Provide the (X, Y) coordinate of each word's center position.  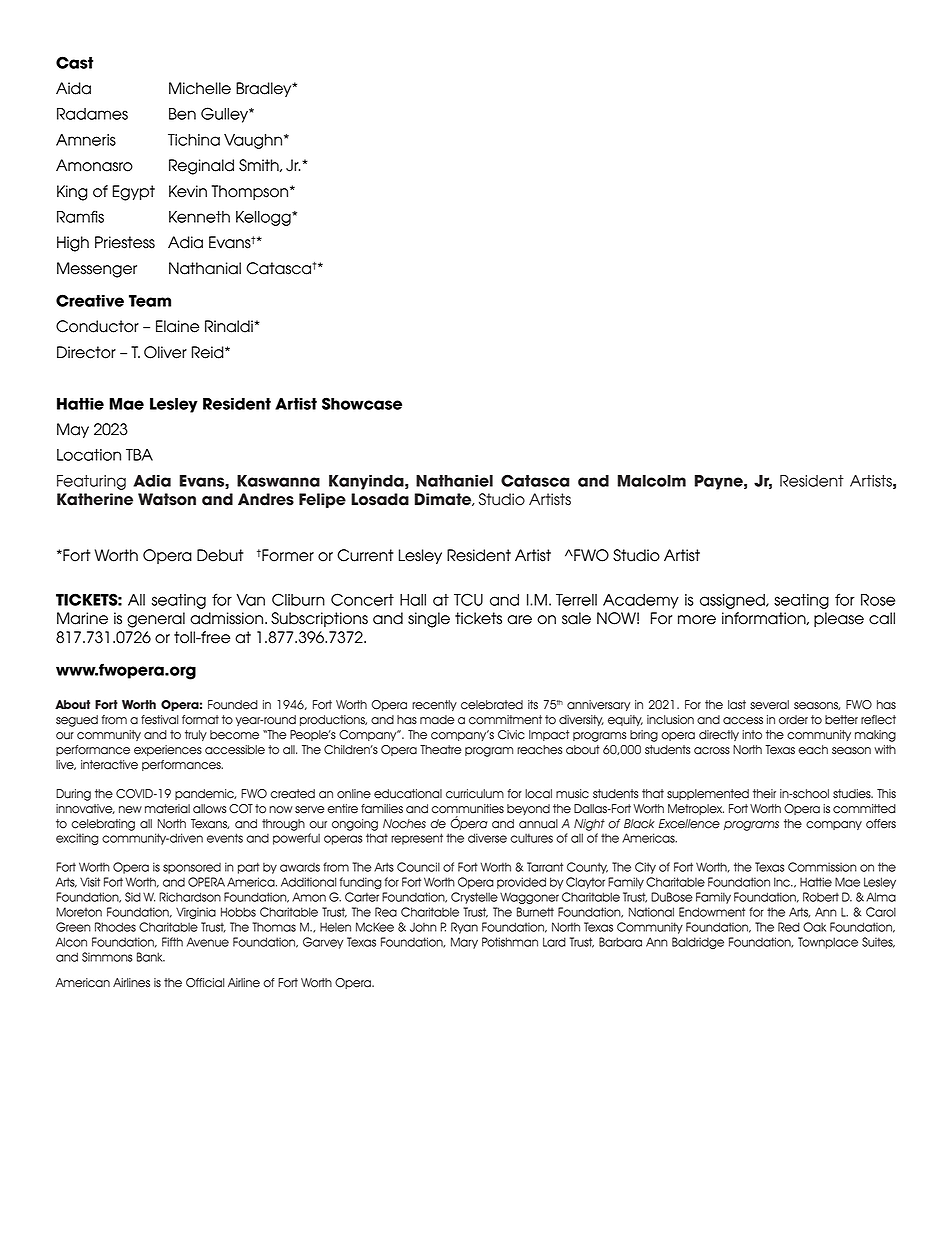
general (156, 620)
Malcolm (652, 481)
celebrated (492, 705)
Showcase (362, 403)
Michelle (200, 88)
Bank (151, 957)
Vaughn (254, 141)
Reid (209, 352)
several (769, 705)
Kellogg (264, 218)
